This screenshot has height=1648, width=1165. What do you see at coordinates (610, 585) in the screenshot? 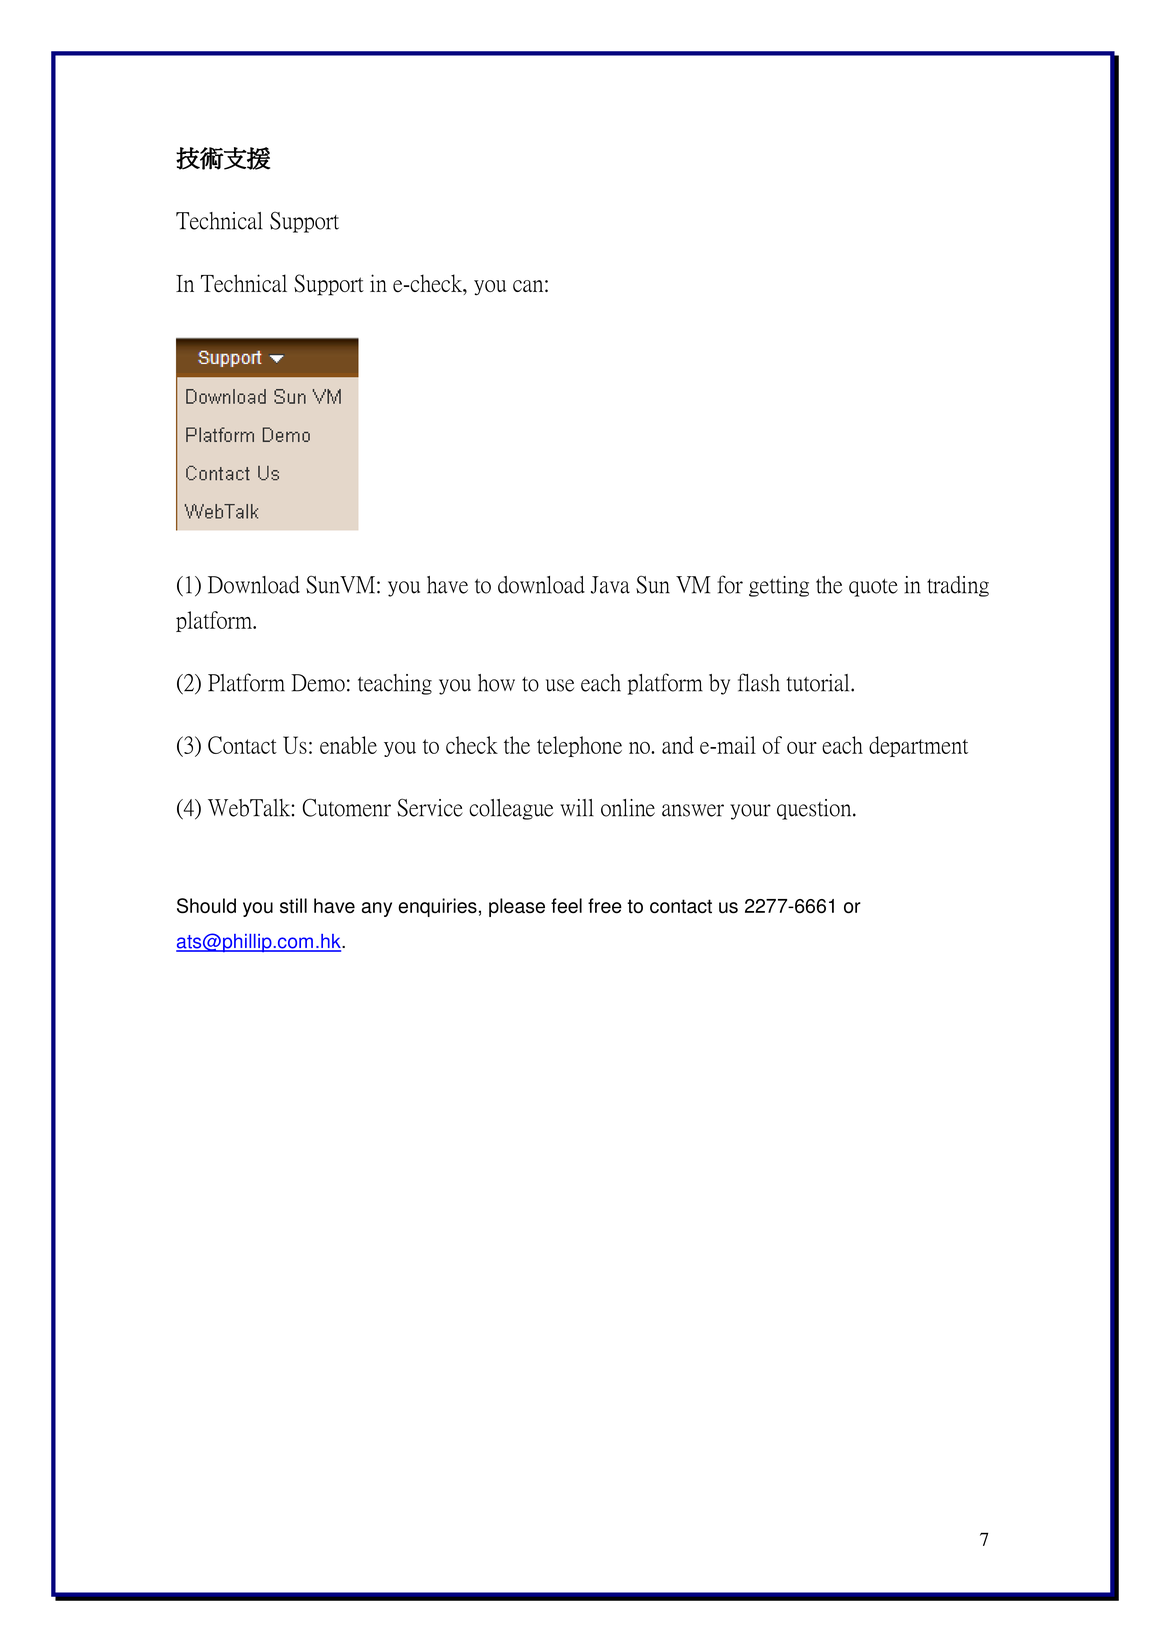
I see `Java` at bounding box center [610, 585].
